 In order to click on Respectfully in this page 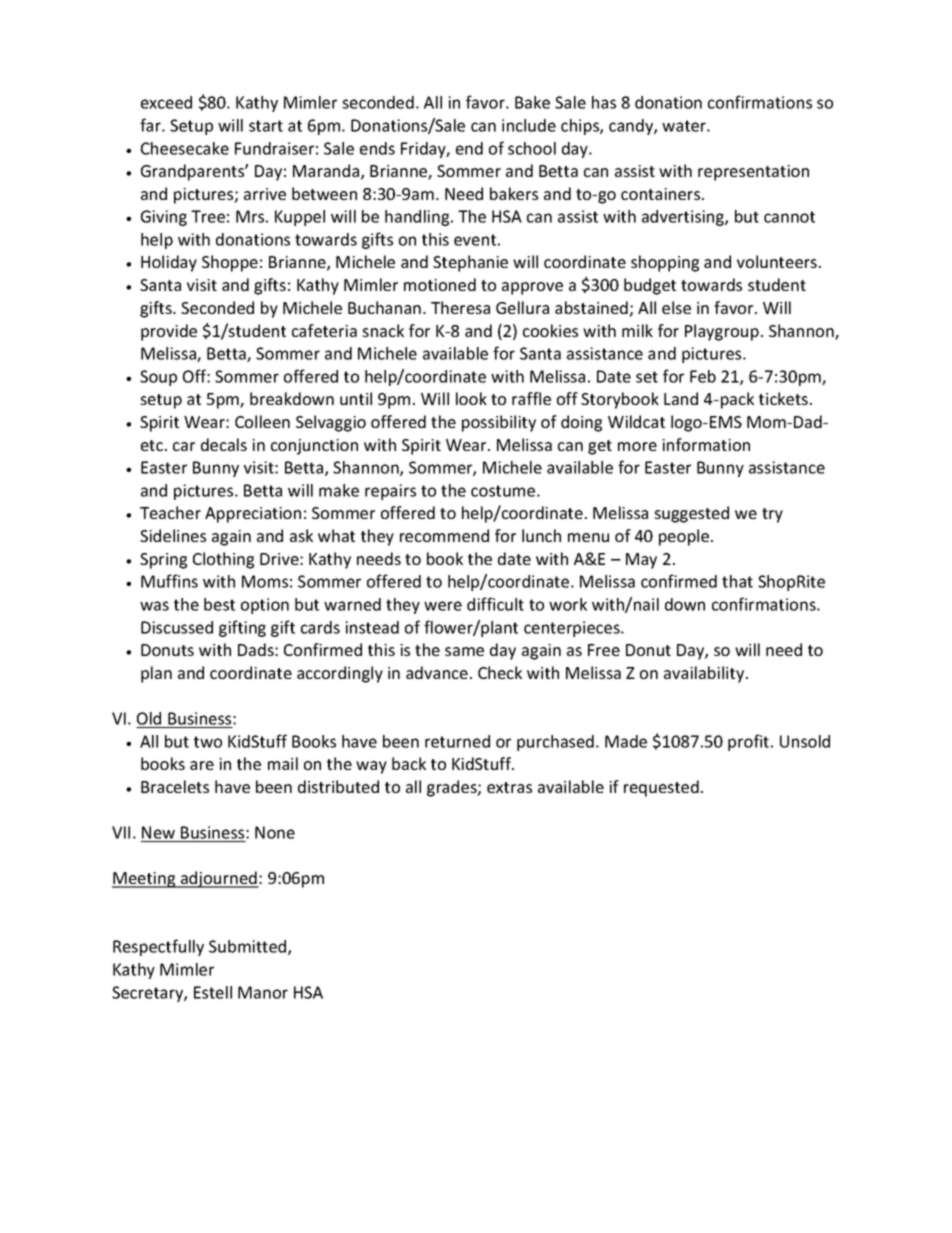, I will do `click(158, 947)`.
